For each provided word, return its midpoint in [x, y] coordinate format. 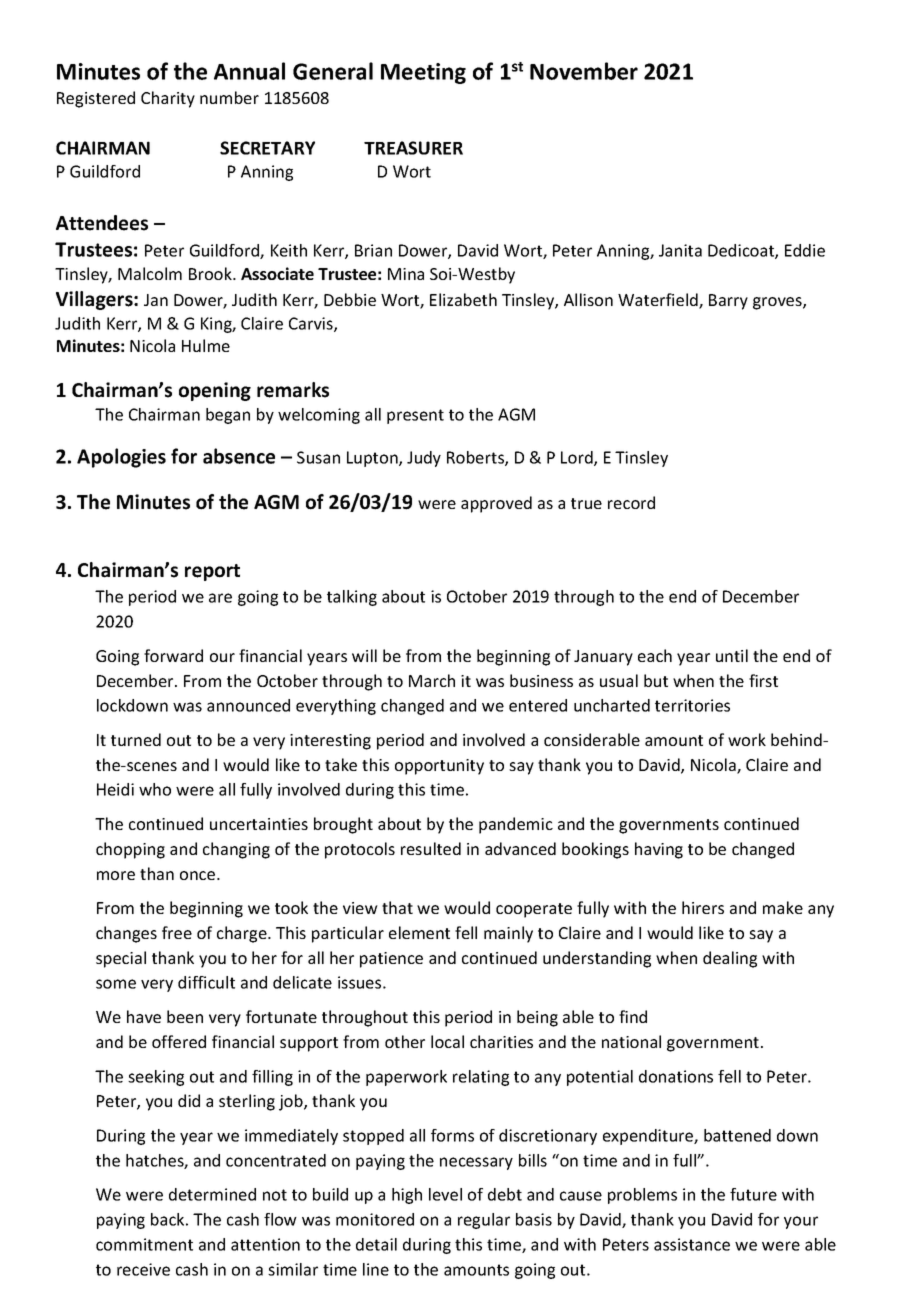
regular [484, 1221]
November [584, 71]
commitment [144, 1244]
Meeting [423, 73]
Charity [168, 99]
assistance [692, 1244]
